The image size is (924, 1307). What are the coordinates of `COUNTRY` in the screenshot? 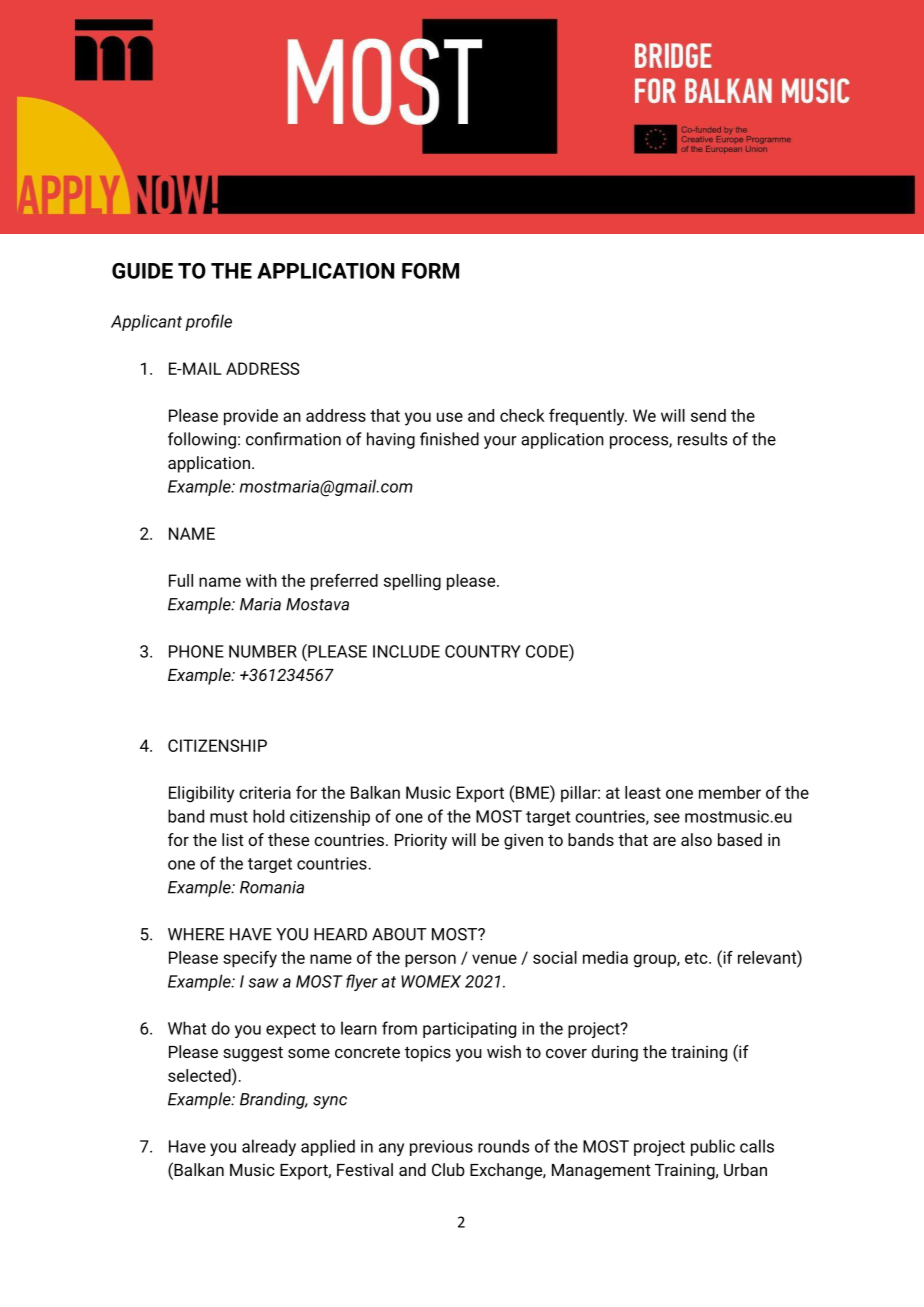 It's located at (483, 651).
